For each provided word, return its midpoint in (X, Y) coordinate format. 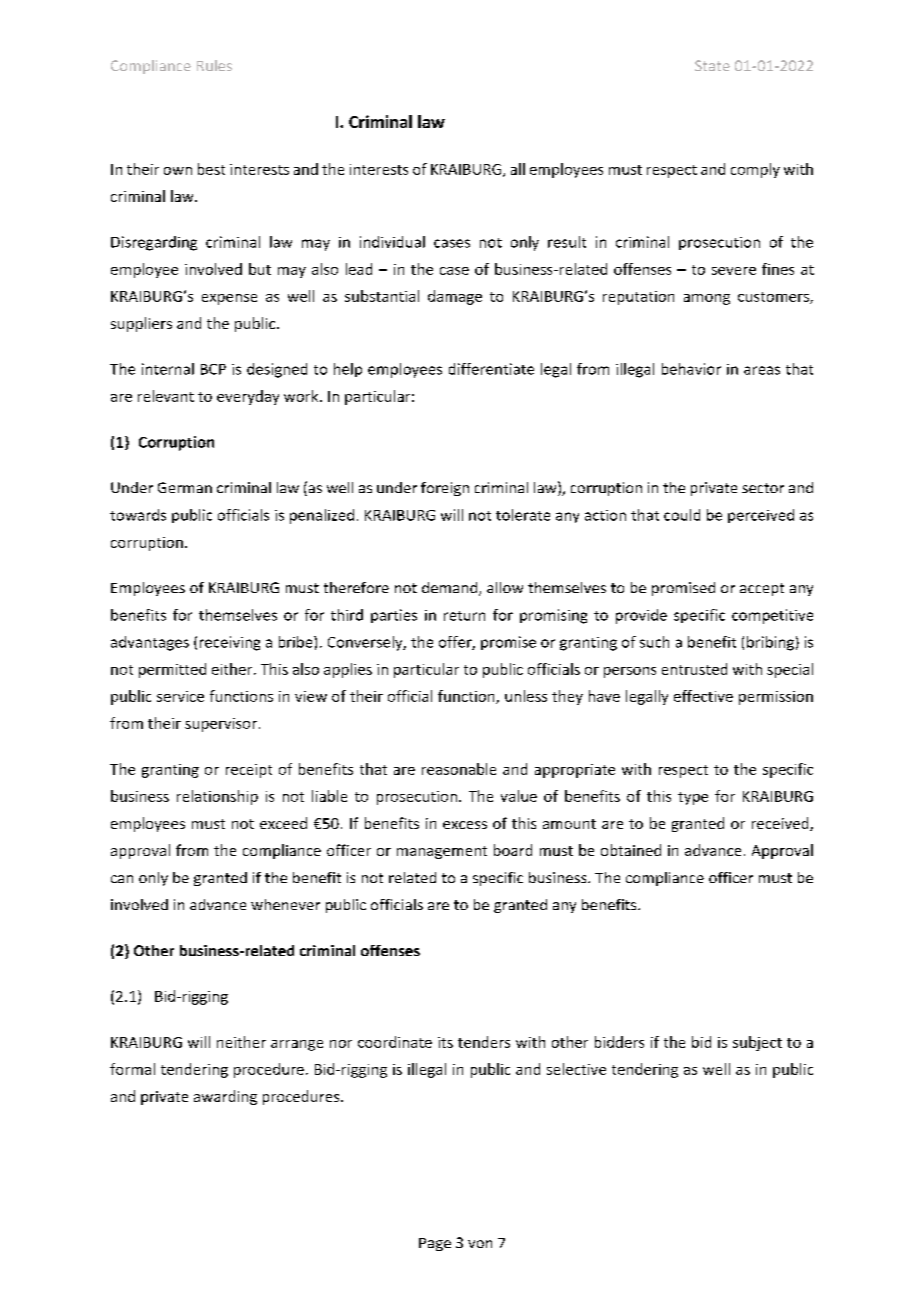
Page (435, 1244)
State (712, 65)
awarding (225, 1097)
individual (392, 242)
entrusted (694, 669)
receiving (230, 643)
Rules (214, 65)
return (464, 616)
